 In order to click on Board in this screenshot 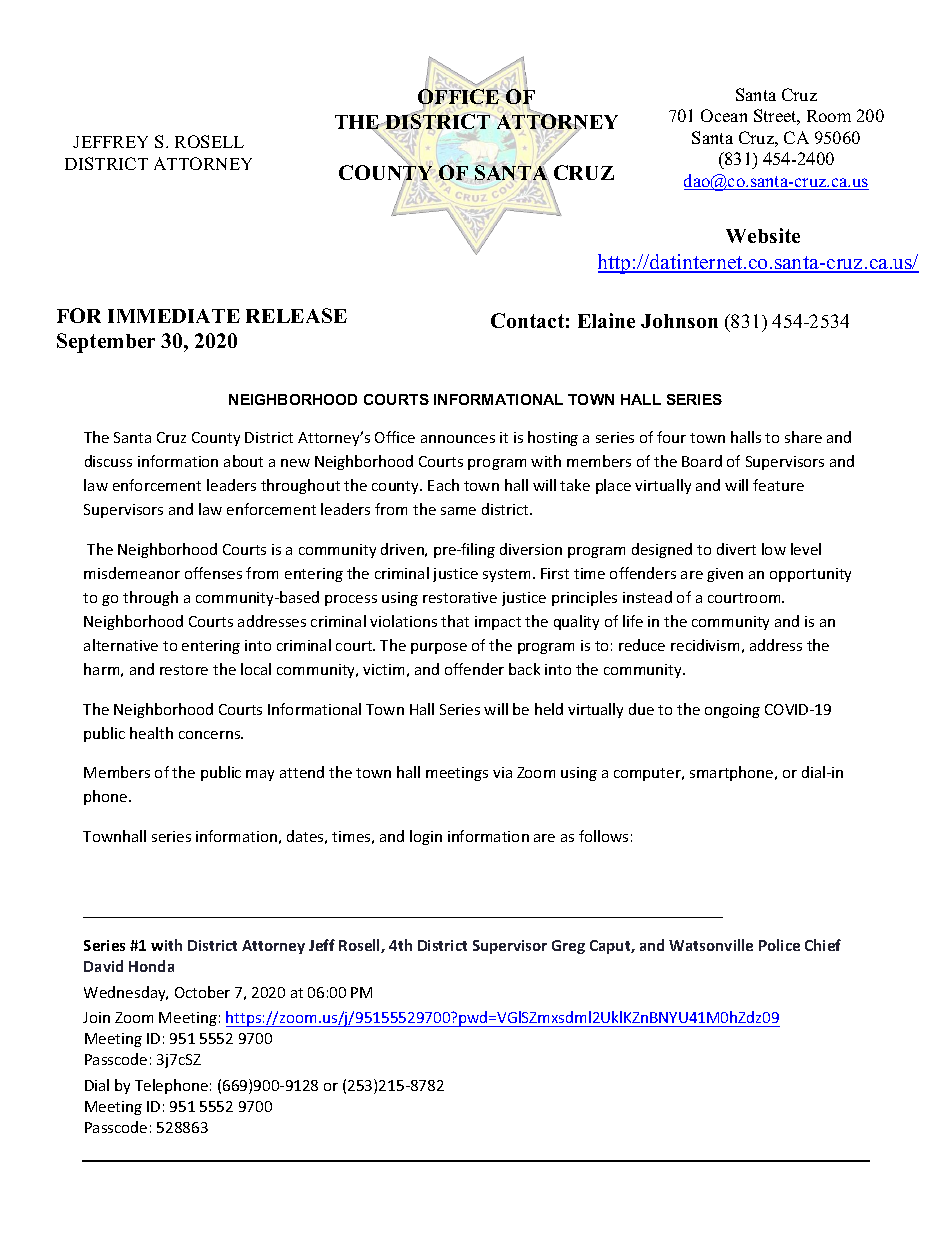, I will do `click(702, 461)`.
